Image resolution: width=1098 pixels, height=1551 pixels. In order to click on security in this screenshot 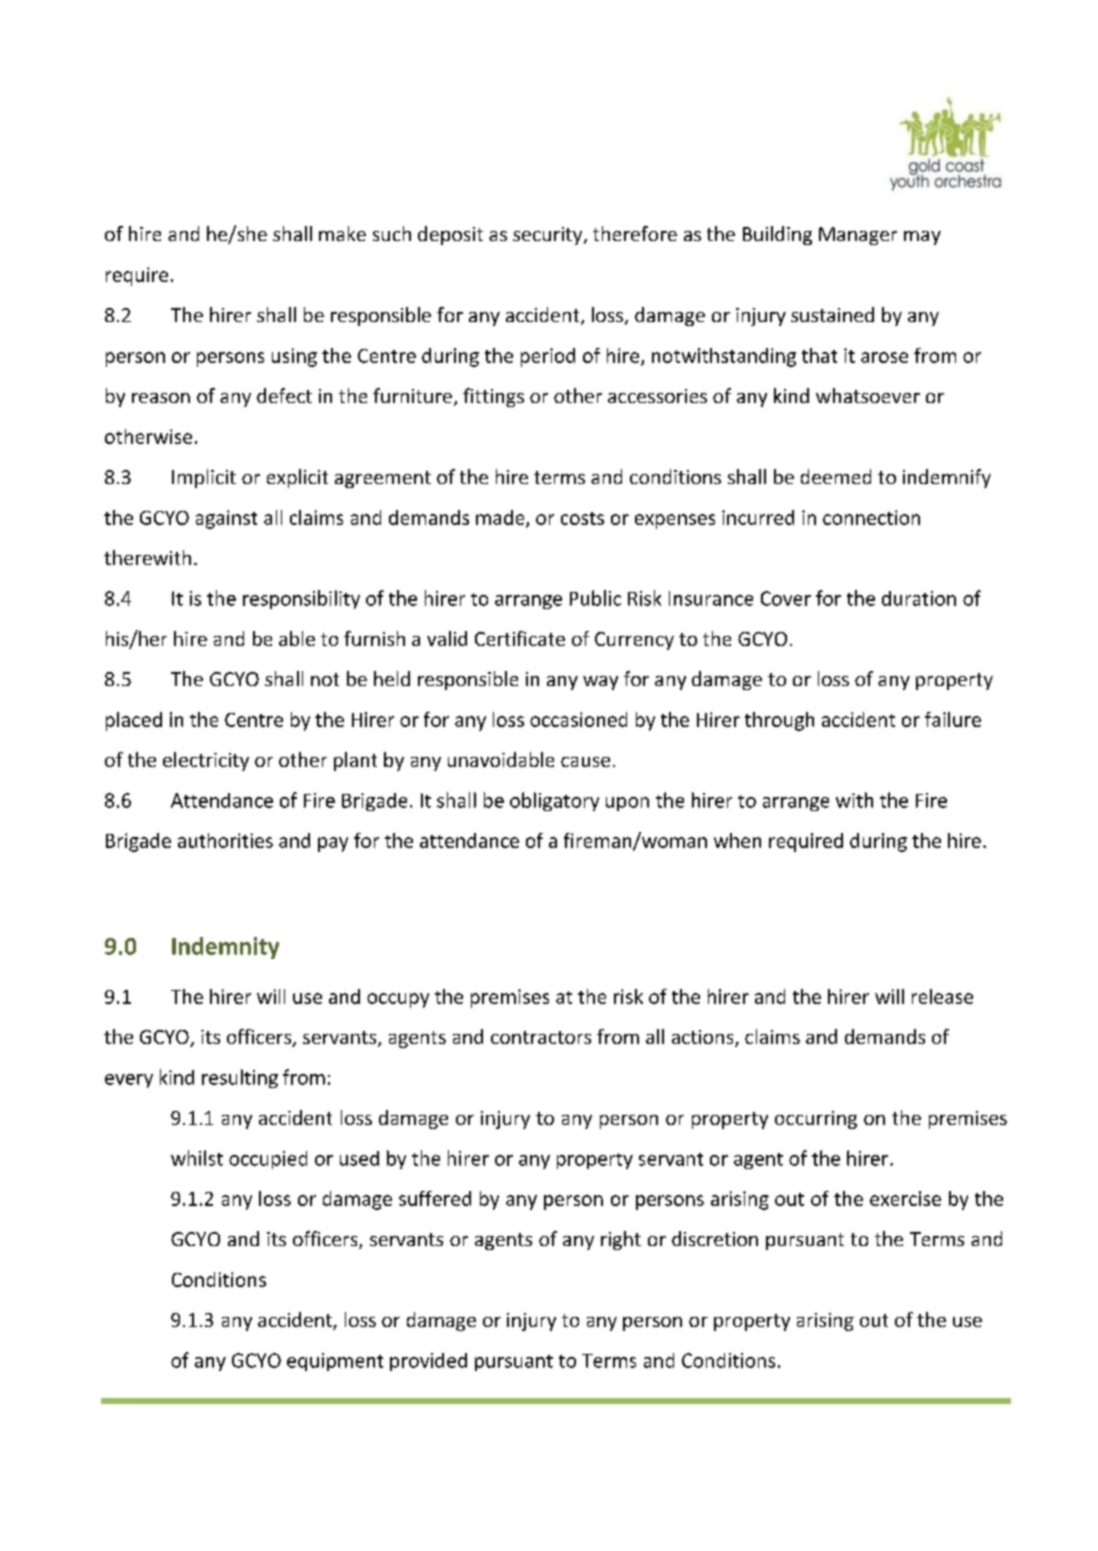, I will do `click(549, 236)`.
